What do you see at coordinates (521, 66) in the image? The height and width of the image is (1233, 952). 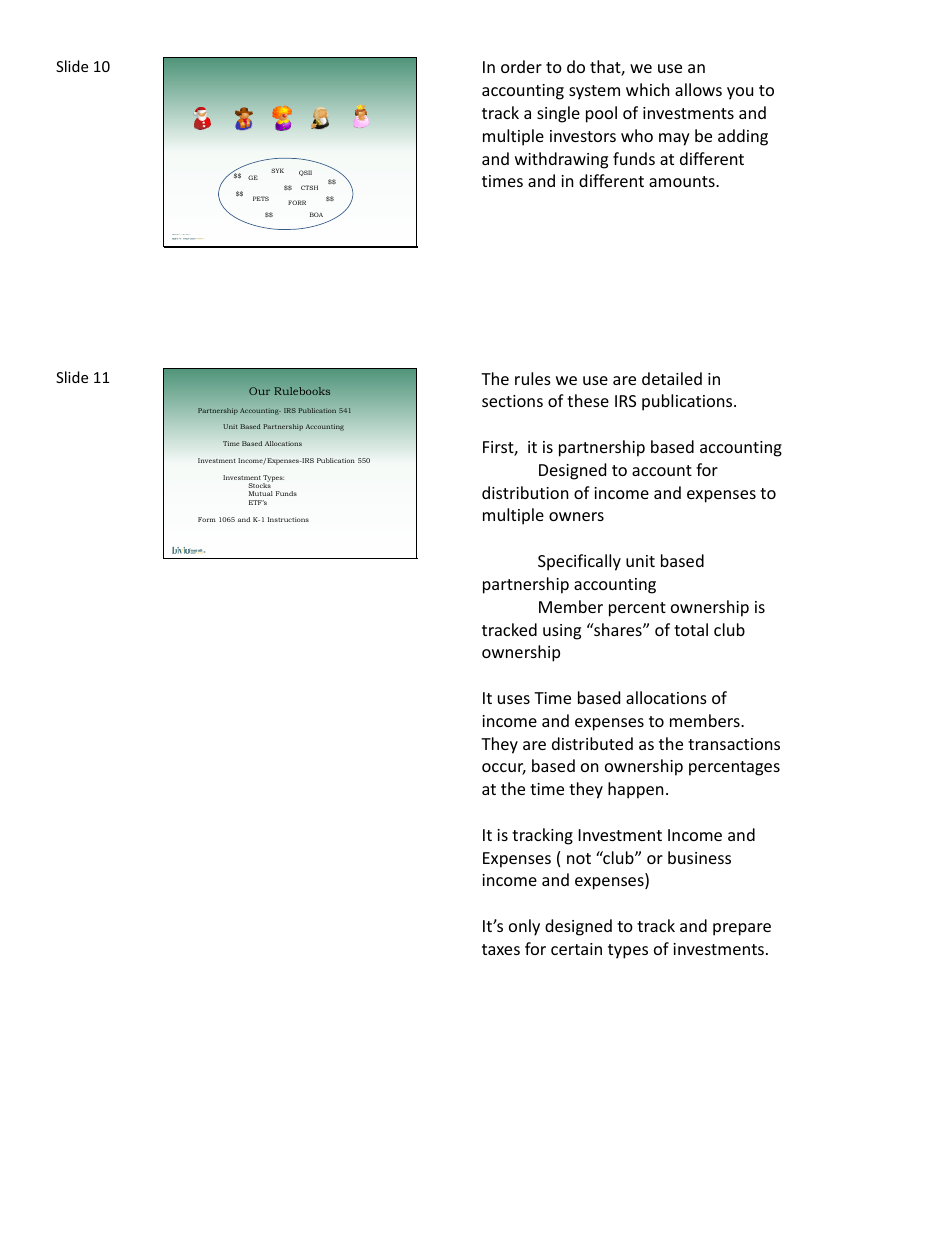 I see `order` at bounding box center [521, 66].
